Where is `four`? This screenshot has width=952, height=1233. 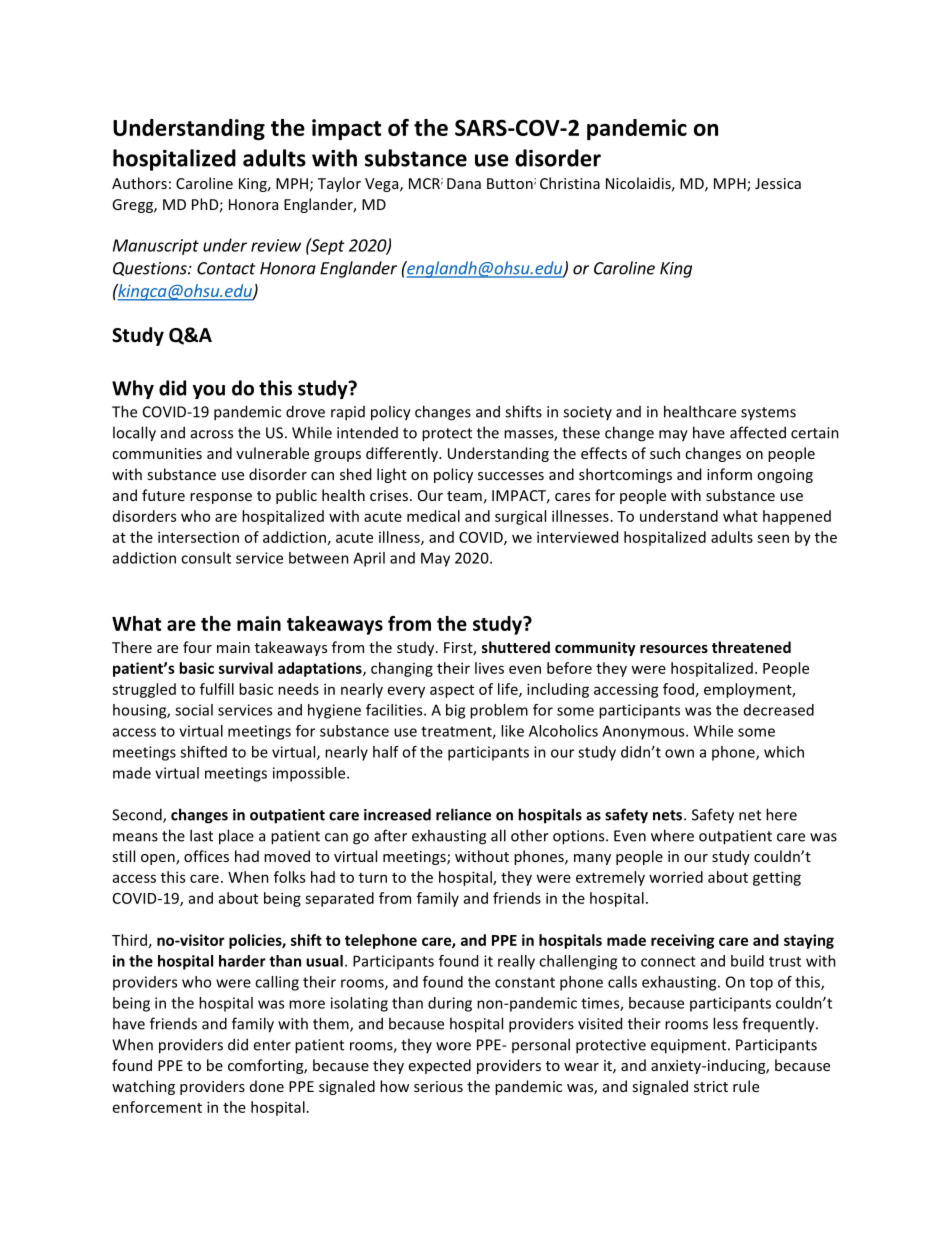 four is located at coordinates (197, 647).
